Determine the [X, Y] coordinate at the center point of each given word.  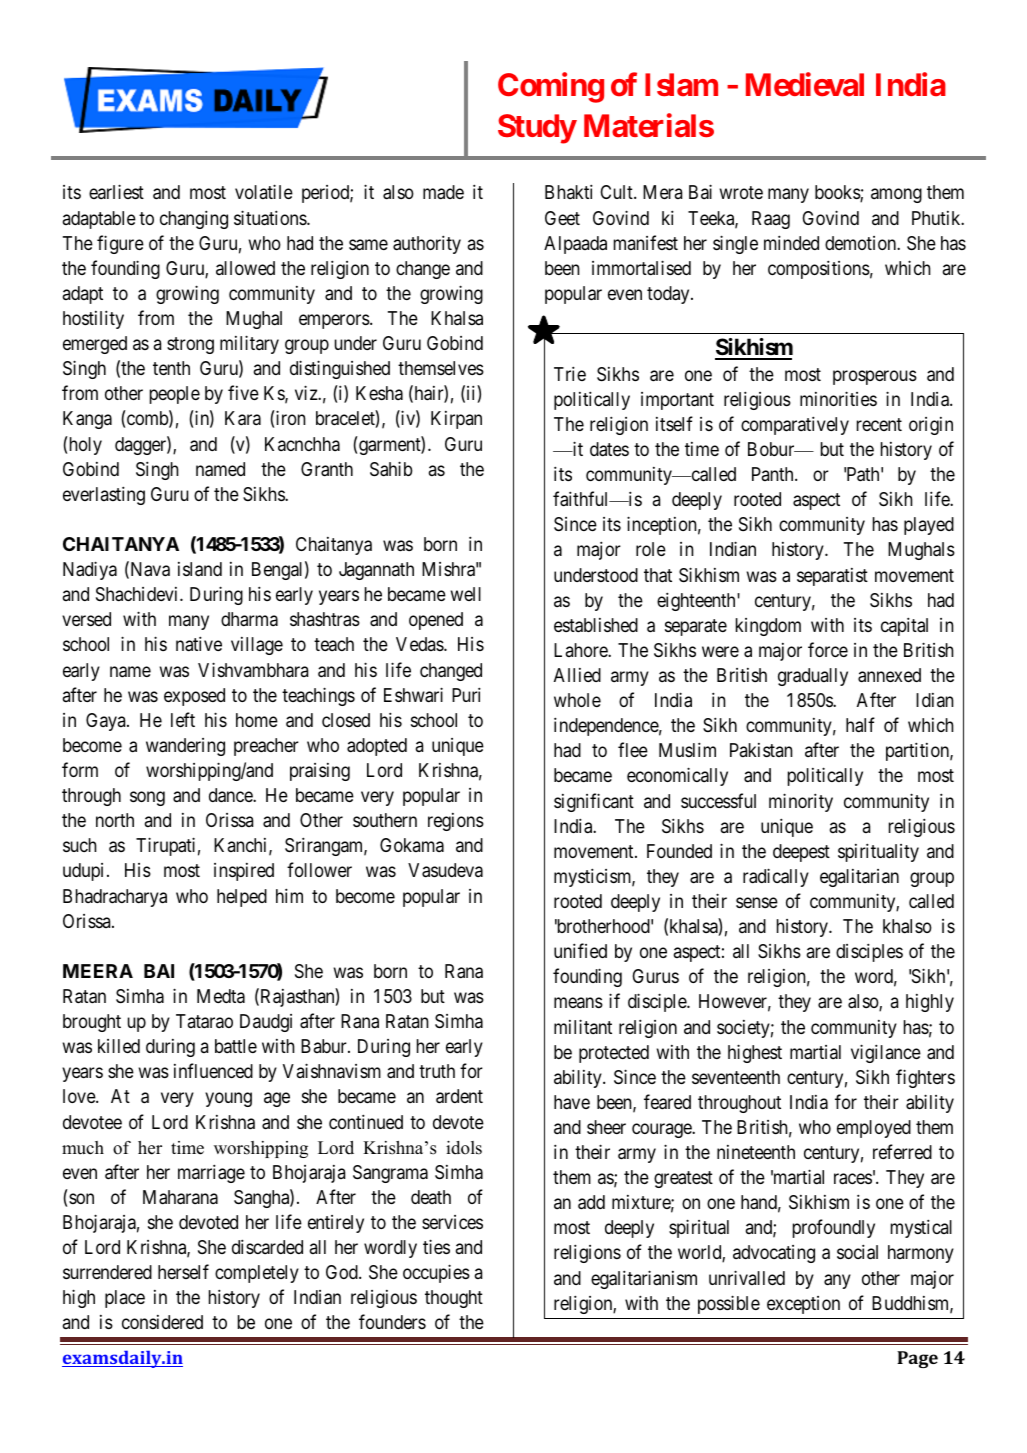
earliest [116, 191]
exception [803, 1305]
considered [162, 1322]
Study [537, 129]
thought [454, 1299]
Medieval [805, 84]
